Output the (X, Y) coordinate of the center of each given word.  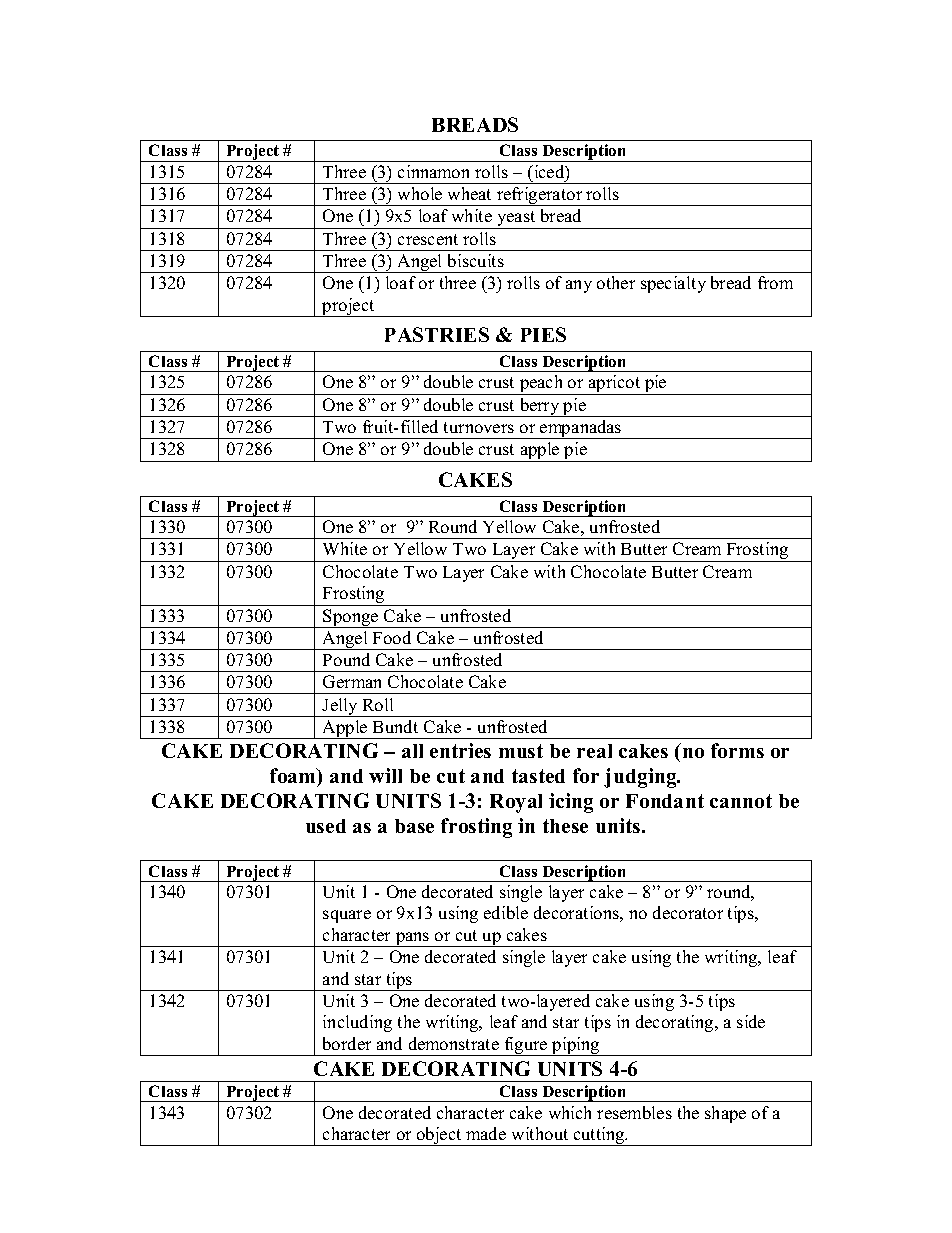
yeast (516, 220)
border (347, 1043)
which (570, 1112)
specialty (673, 284)
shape (725, 1114)
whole (420, 193)
